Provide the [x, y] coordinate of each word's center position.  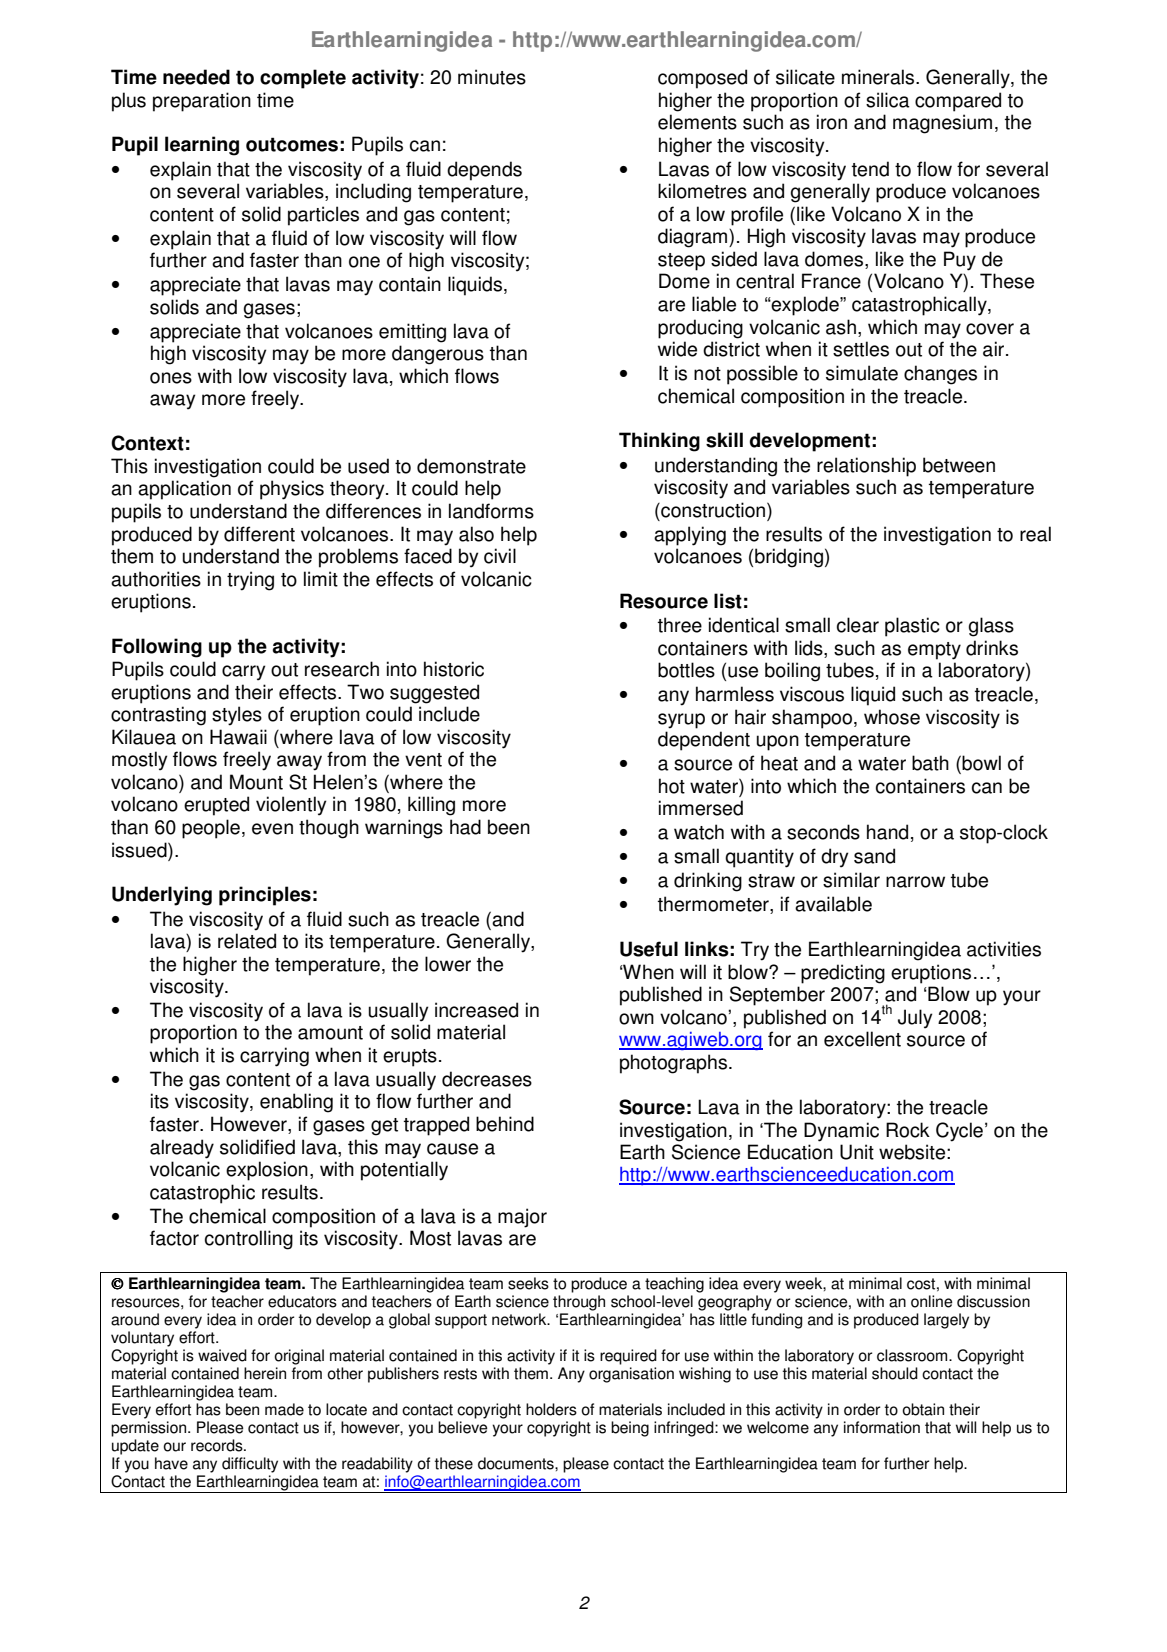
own [636, 1019]
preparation [202, 102]
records [218, 1445]
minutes [492, 77]
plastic [912, 627]
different [259, 534]
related [247, 941]
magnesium [942, 124]
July [915, 1019]
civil [500, 556]
